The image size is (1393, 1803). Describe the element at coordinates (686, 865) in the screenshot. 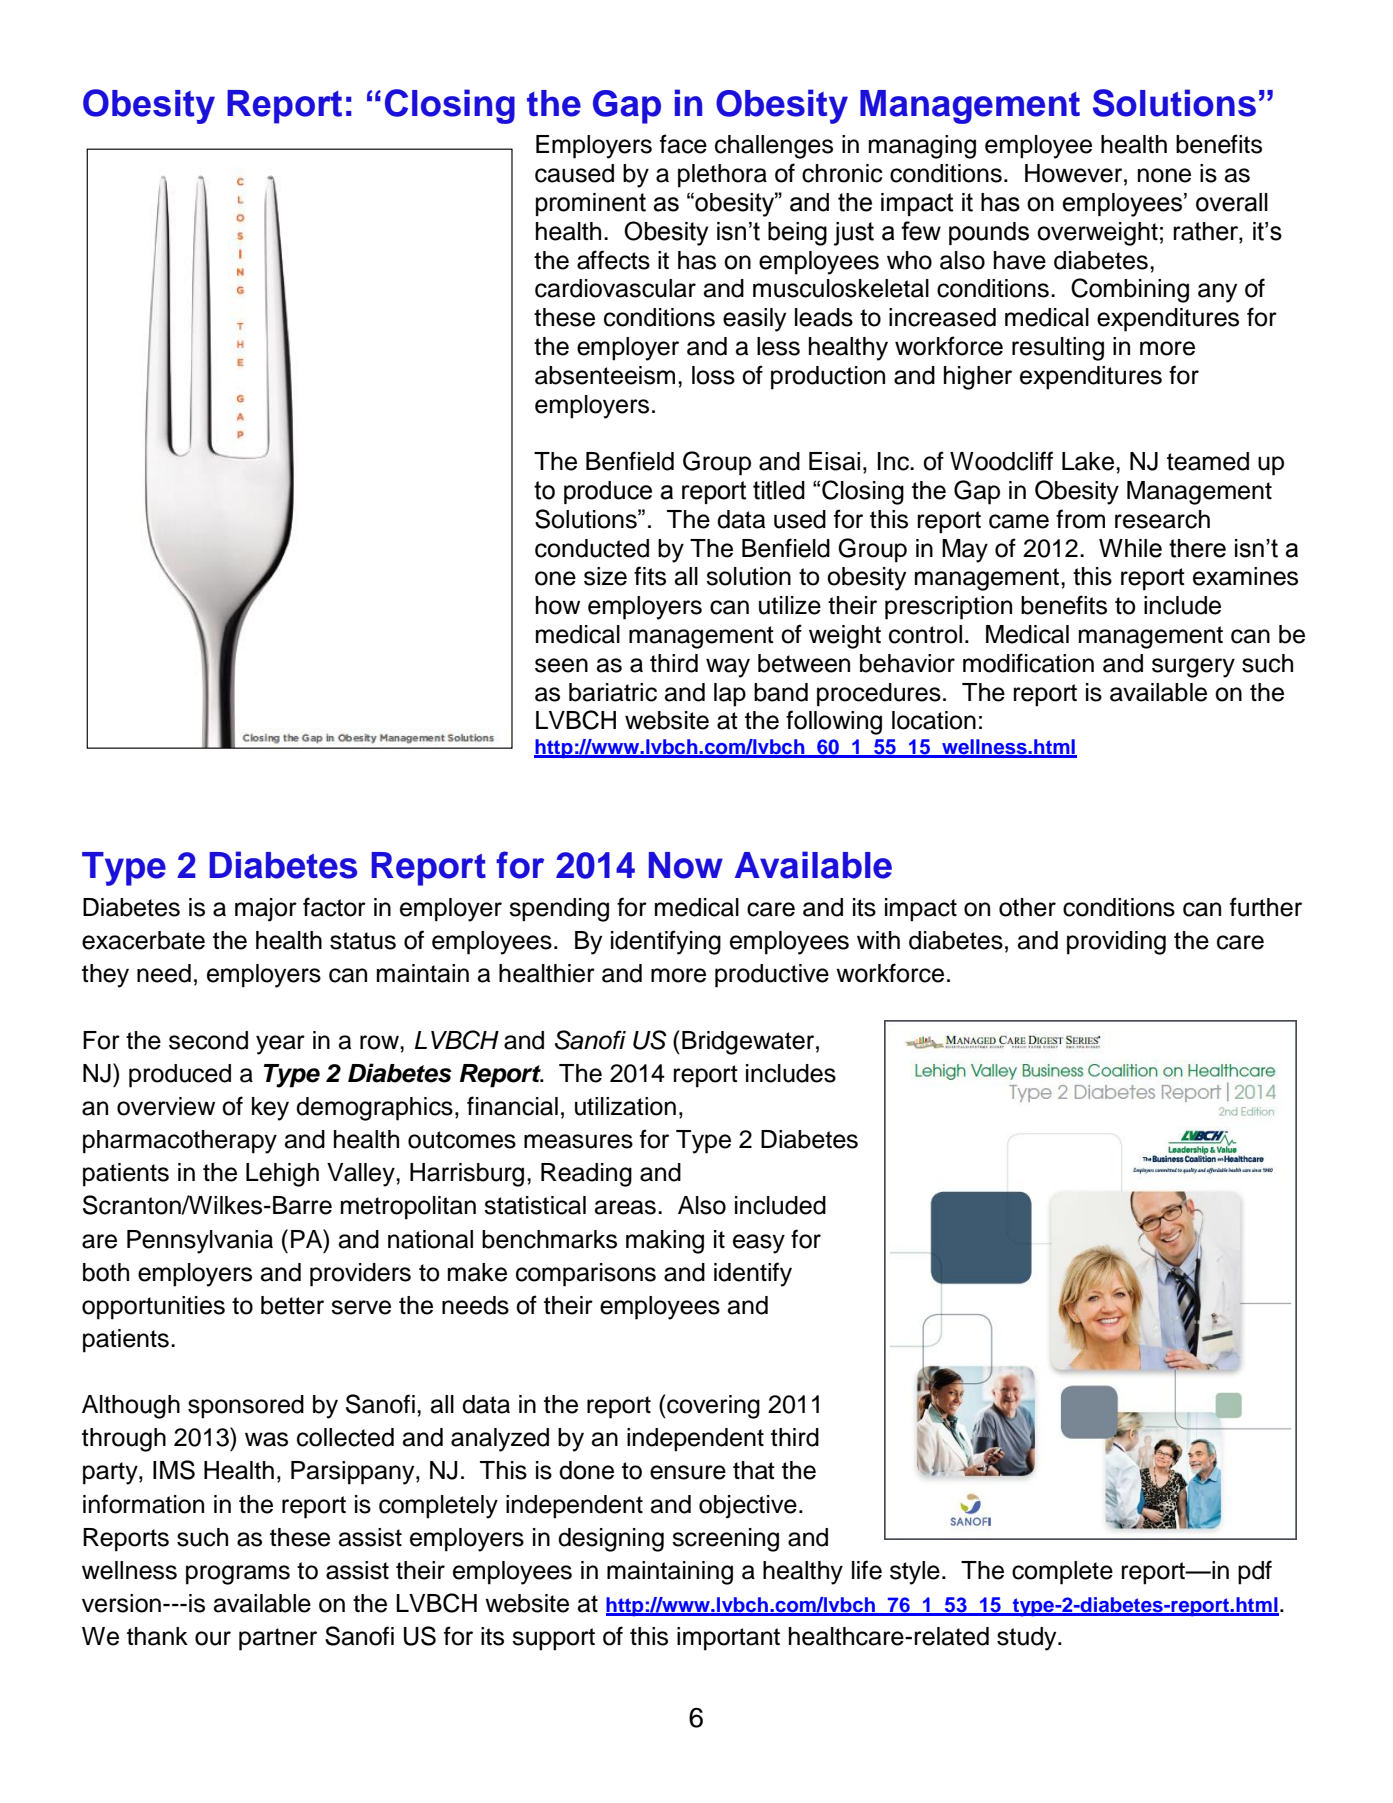

I see `Now` at that location.
